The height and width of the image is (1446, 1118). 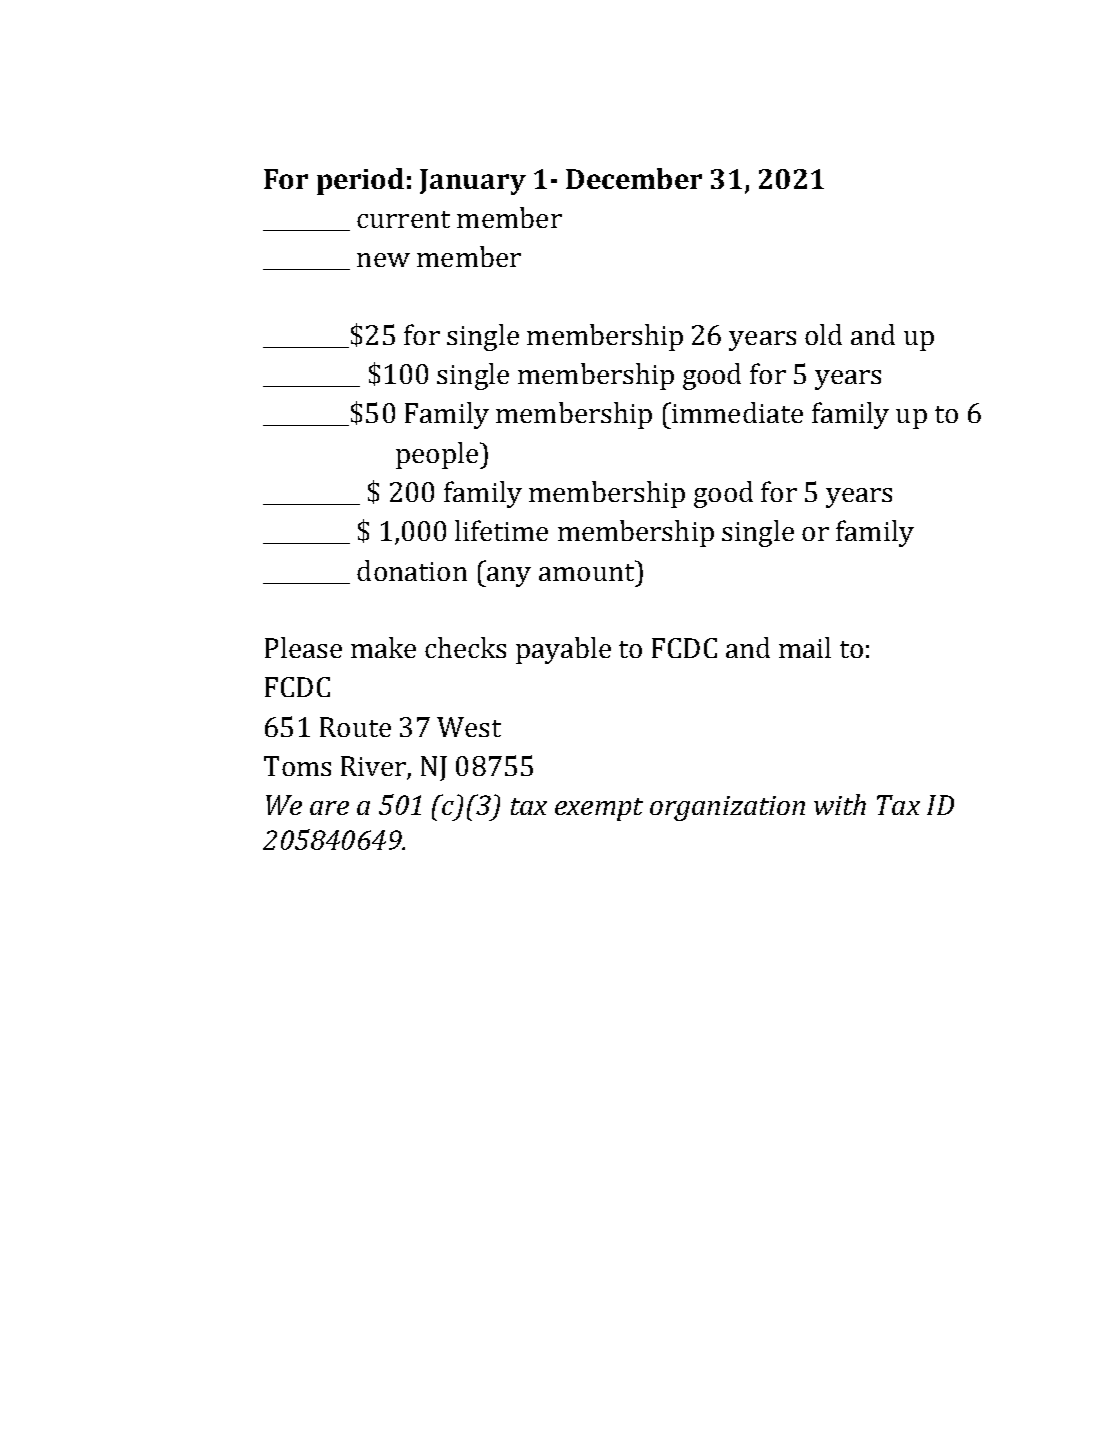 I want to click on mail, so click(x=805, y=647).
